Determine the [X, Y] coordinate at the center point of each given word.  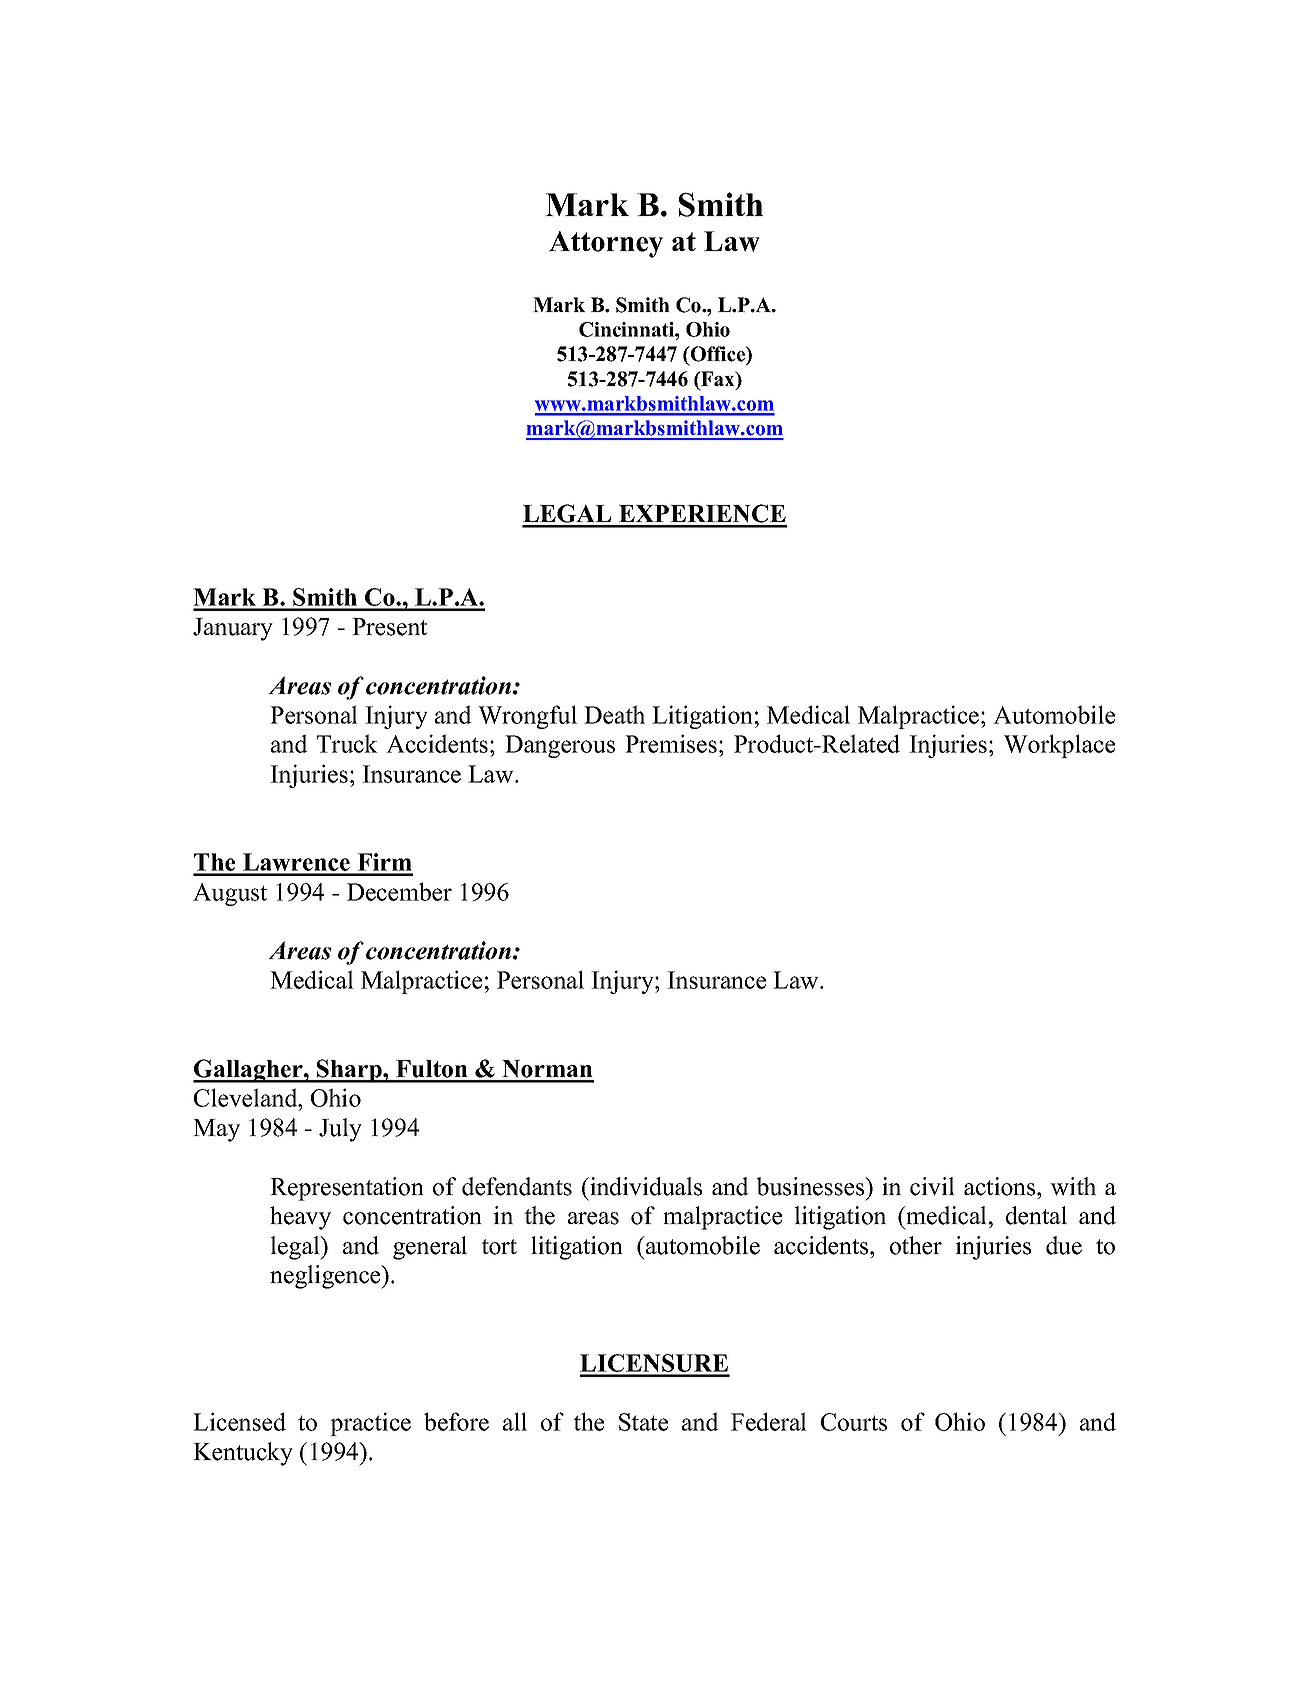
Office [718, 355]
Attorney [606, 244]
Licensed [239, 1421]
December [399, 891]
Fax [718, 380]
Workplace [1059, 746]
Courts [854, 1422]
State [643, 1422]
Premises [671, 743]
